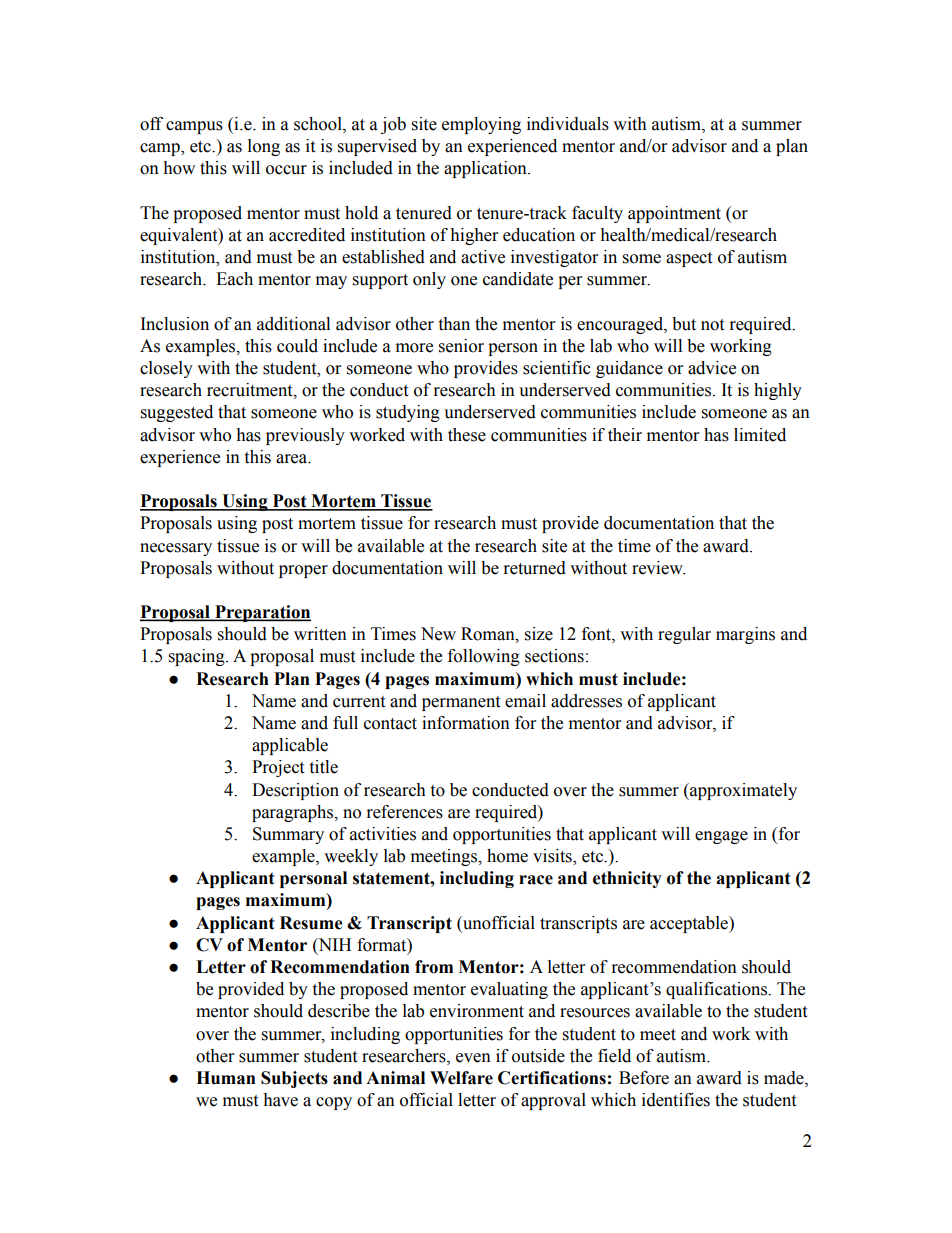  I want to click on identifies, so click(676, 1100).
